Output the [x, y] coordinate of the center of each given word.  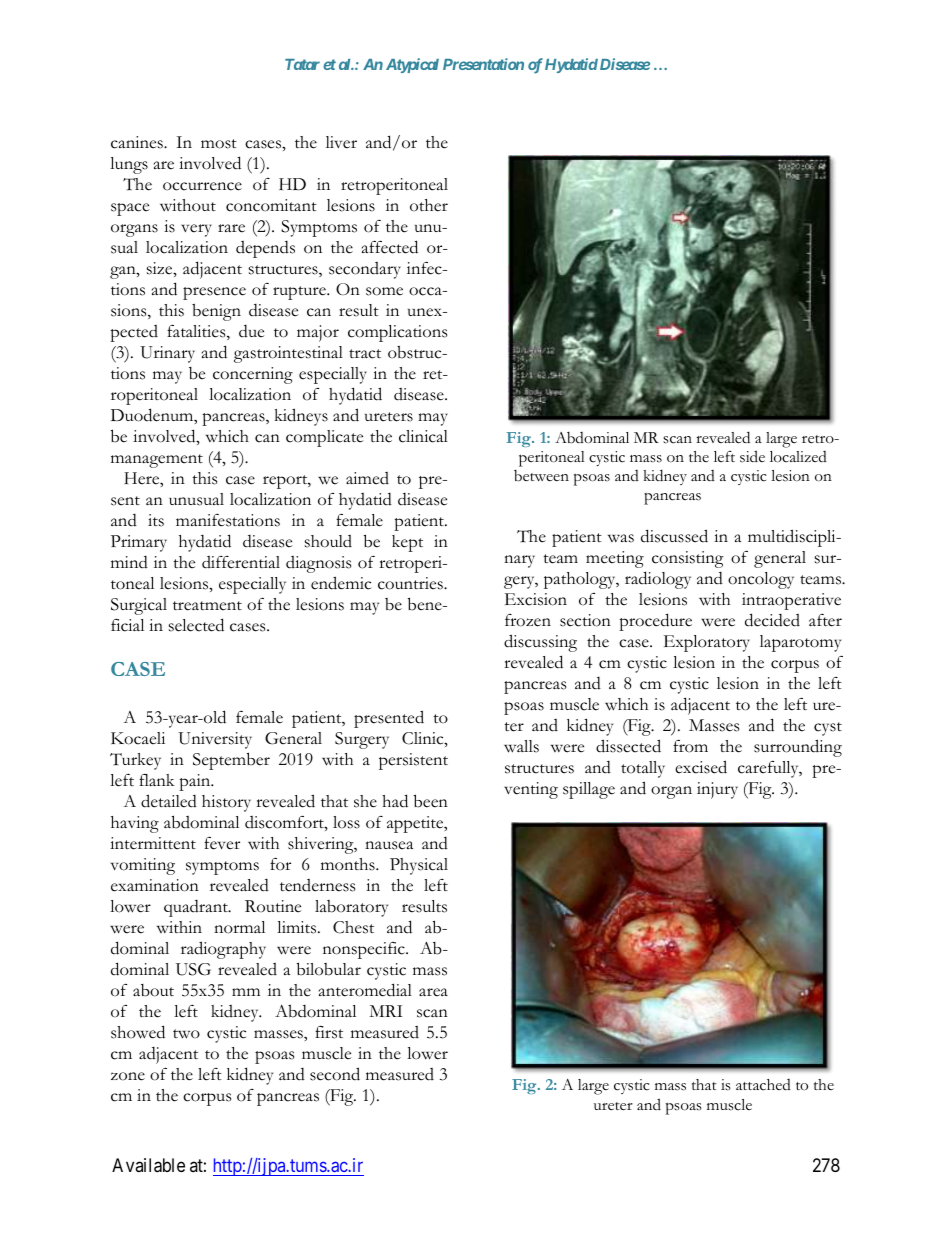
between [541, 476]
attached [763, 1085]
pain [196, 782]
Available [148, 1165]
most [219, 144]
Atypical [412, 65]
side [752, 456]
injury [717, 790]
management [157, 461]
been [431, 801]
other [429, 205]
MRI [385, 1011]
